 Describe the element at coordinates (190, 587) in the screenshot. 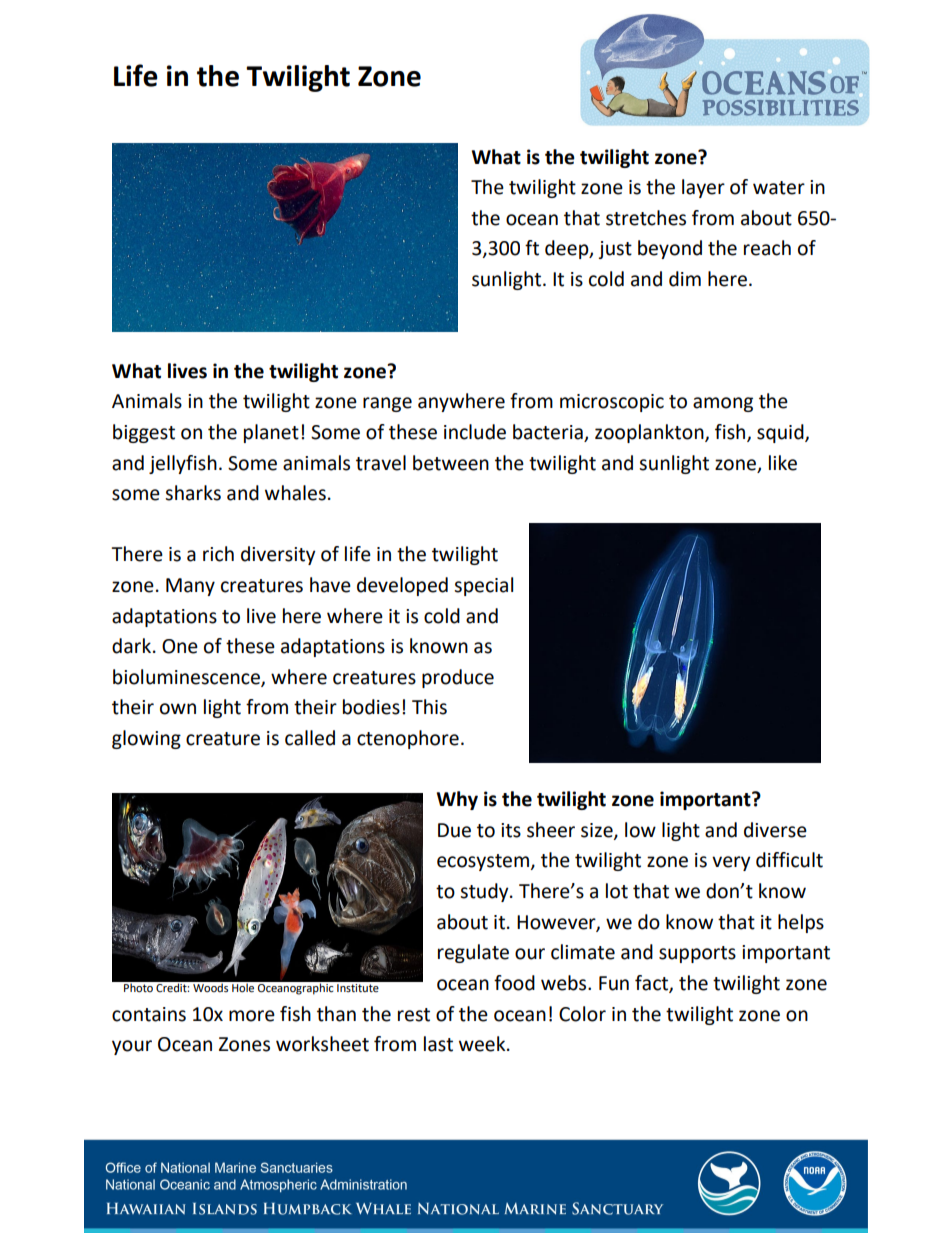

I see `Many` at that location.
